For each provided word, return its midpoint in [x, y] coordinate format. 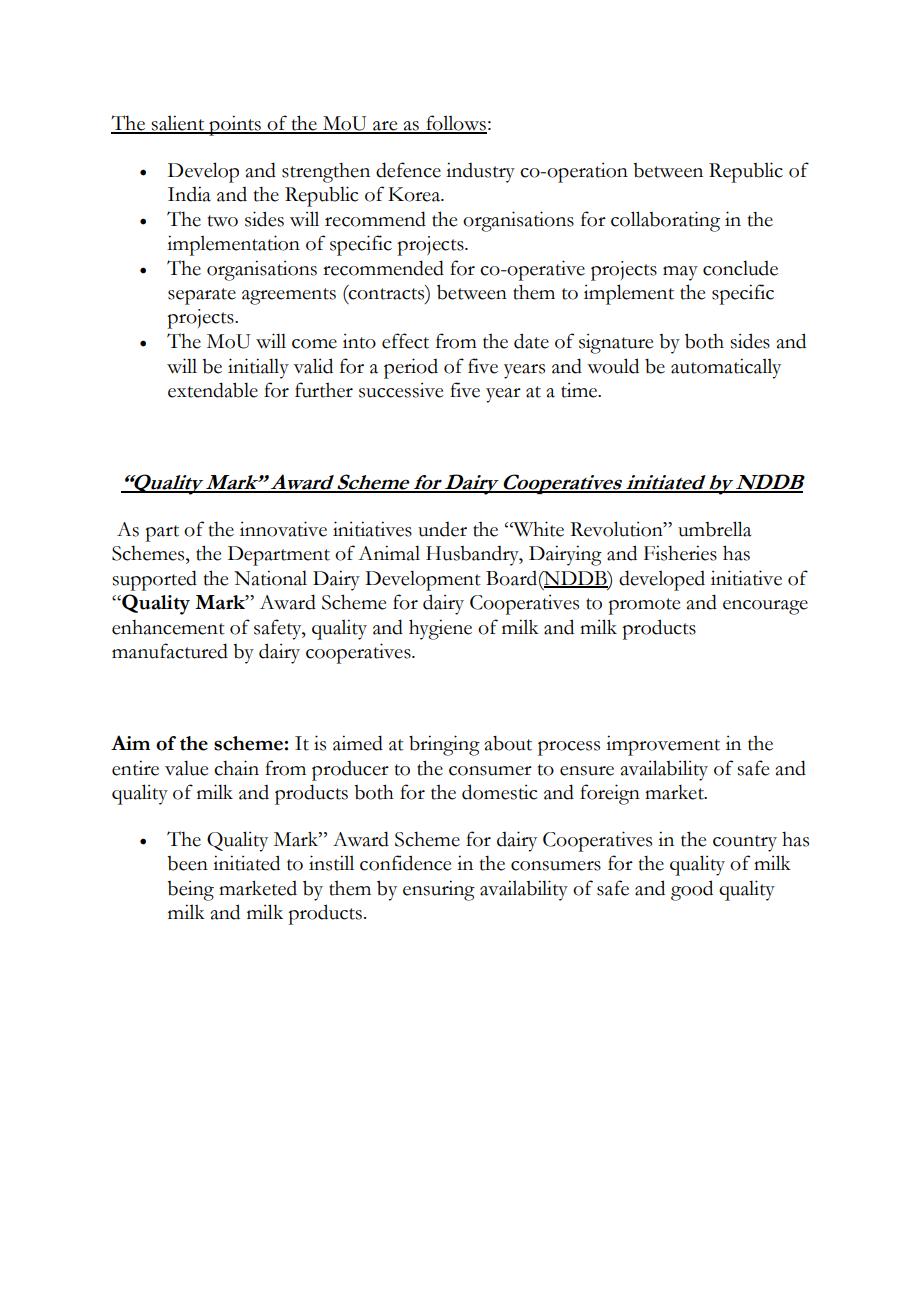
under [442, 529]
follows [455, 124]
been [187, 863]
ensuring [439, 890]
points [235, 125]
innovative [283, 529]
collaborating [665, 221]
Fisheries [680, 553]
